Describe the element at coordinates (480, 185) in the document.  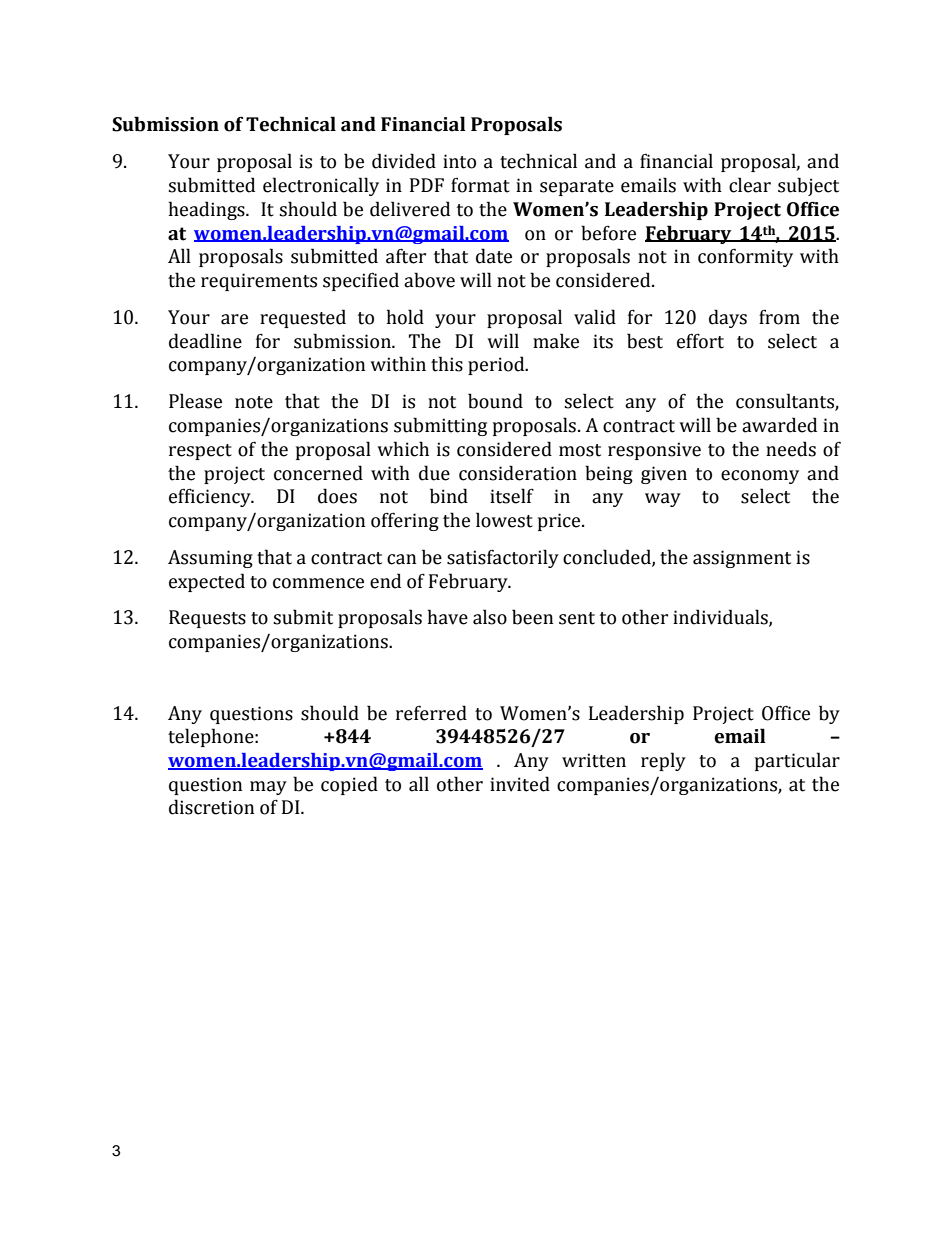
I see `format` at that location.
